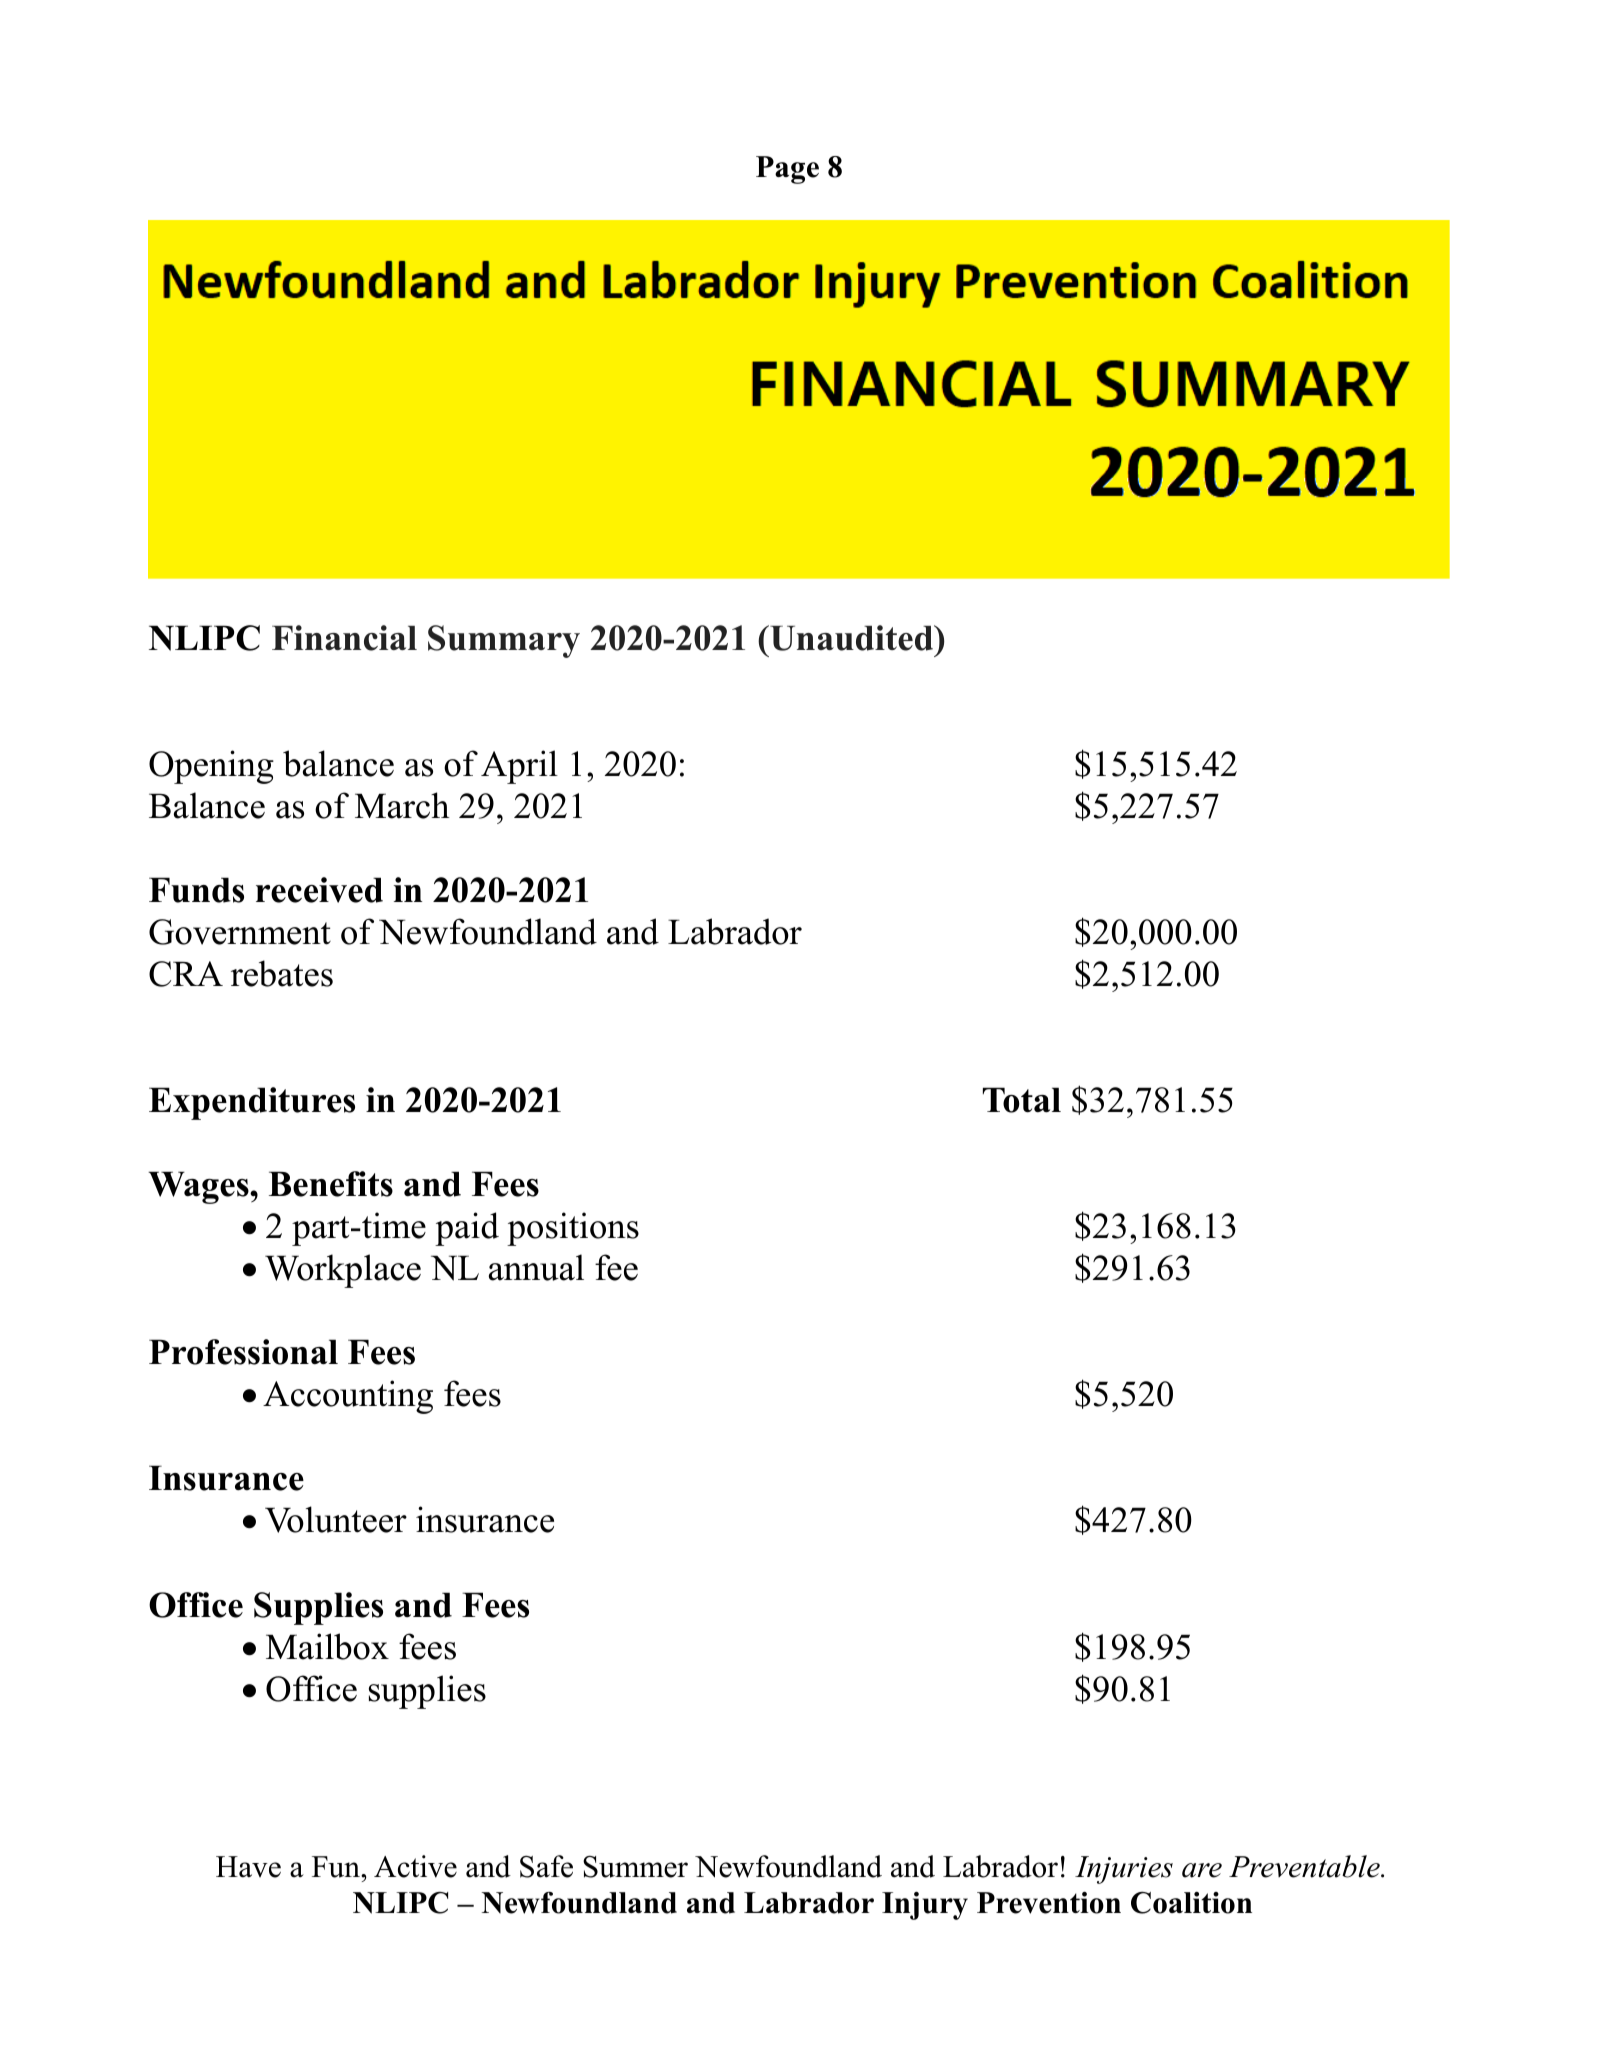  Describe the element at coordinates (573, 1229) in the screenshot. I see `positions` at that location.
